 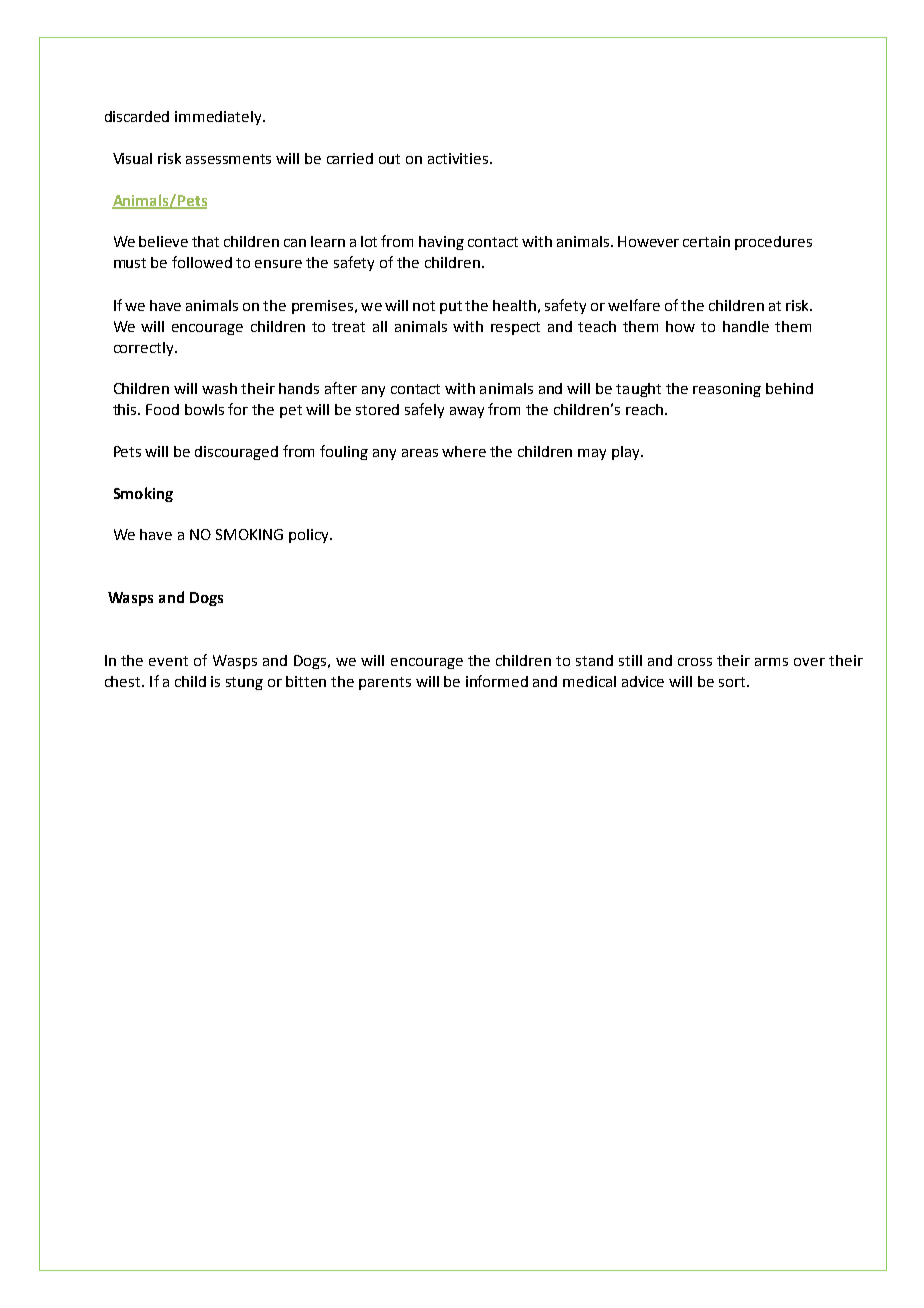 I want to click on activities, so click(x=459, y=158).
